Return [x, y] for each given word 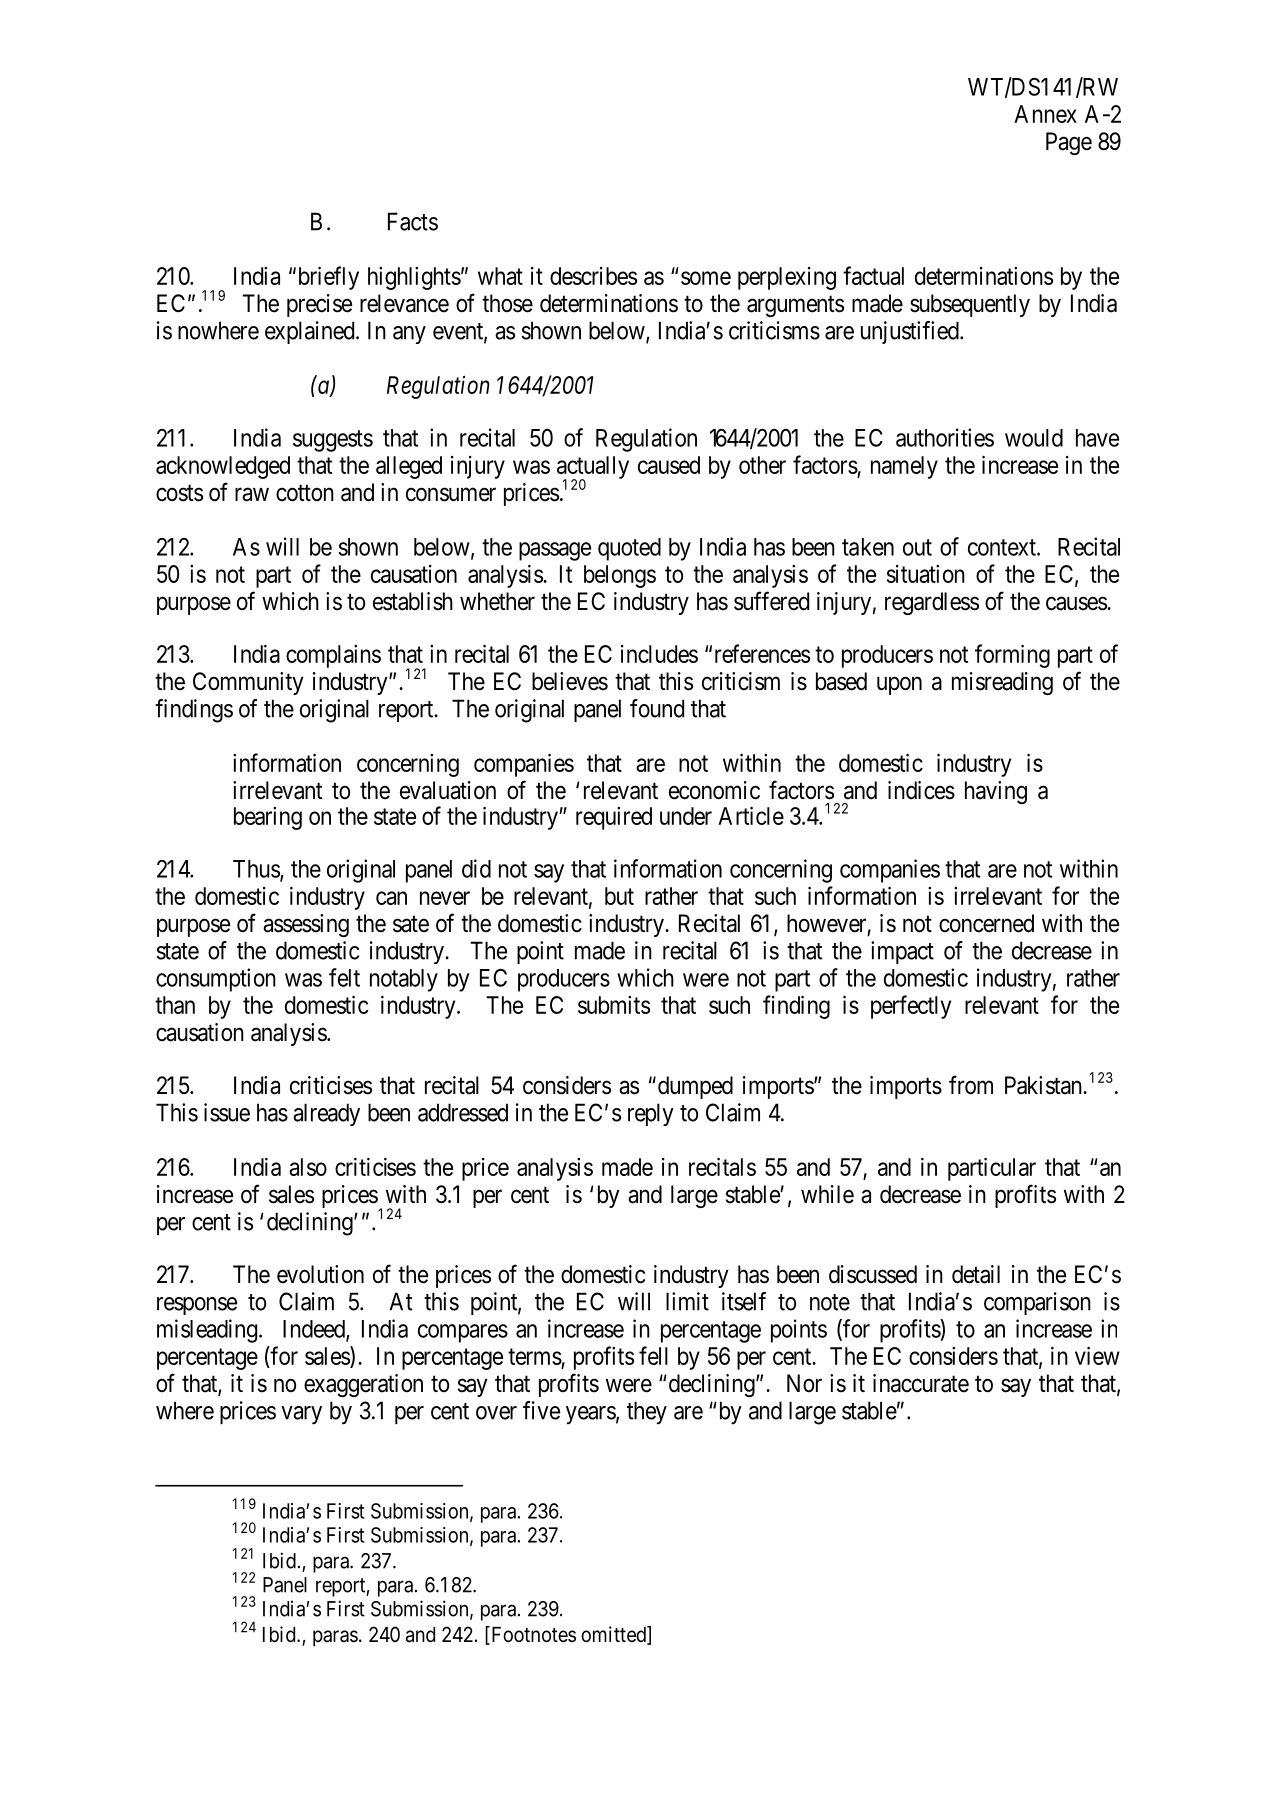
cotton [305, 493]
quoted [629, 549]
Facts [413, 221]
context [1003, 547]
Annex [1045, 114]
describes [593, 276]
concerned [986, 923]
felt [344, 977]
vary [301, 1415]
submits [614, 1005]
